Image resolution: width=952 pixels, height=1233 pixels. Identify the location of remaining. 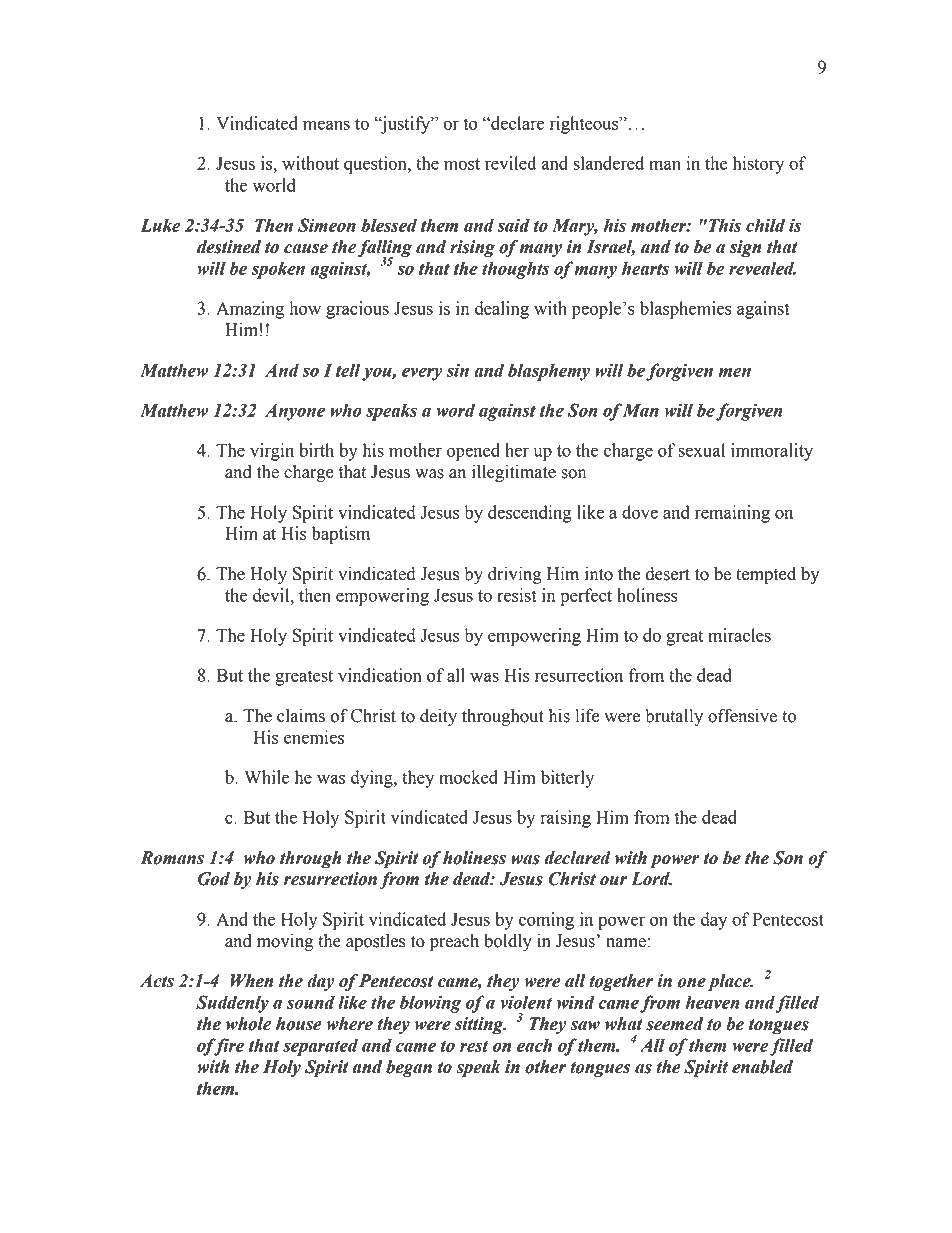
(732, 514).
